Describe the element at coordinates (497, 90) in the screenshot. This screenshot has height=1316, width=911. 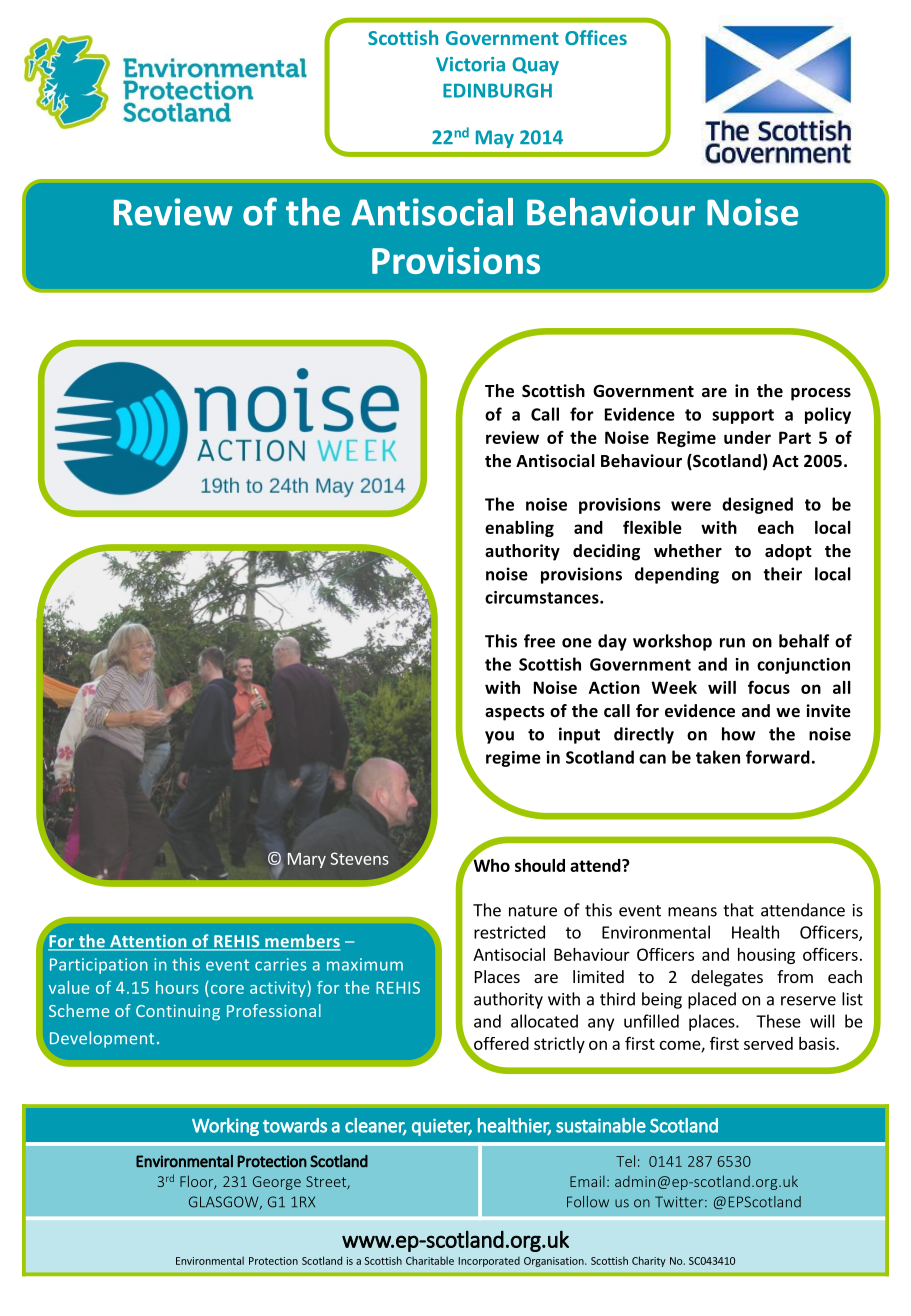
I see `EDINBURGH` at that location.
